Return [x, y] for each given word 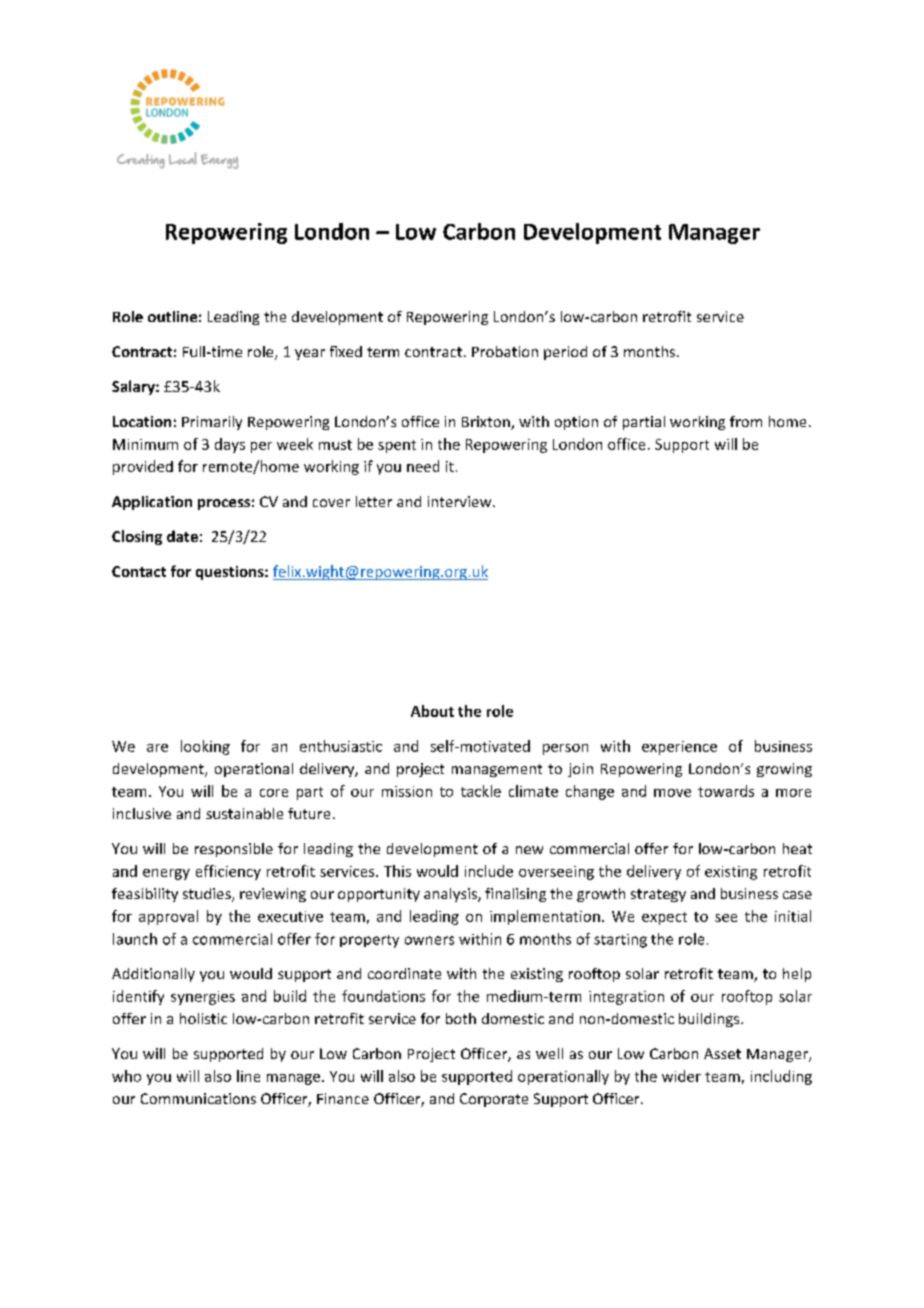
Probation [505, 351]
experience [679, 748]
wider [681, 1076]
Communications [198, 1098]
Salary [134, 387]
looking [205, 747]
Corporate [494, 1100]
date [182, 536]
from [746, 421]
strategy [658, 895]
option [576, 423]
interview [461, 501]
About [432, 711]
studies [208, 895]
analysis [451, 895]
